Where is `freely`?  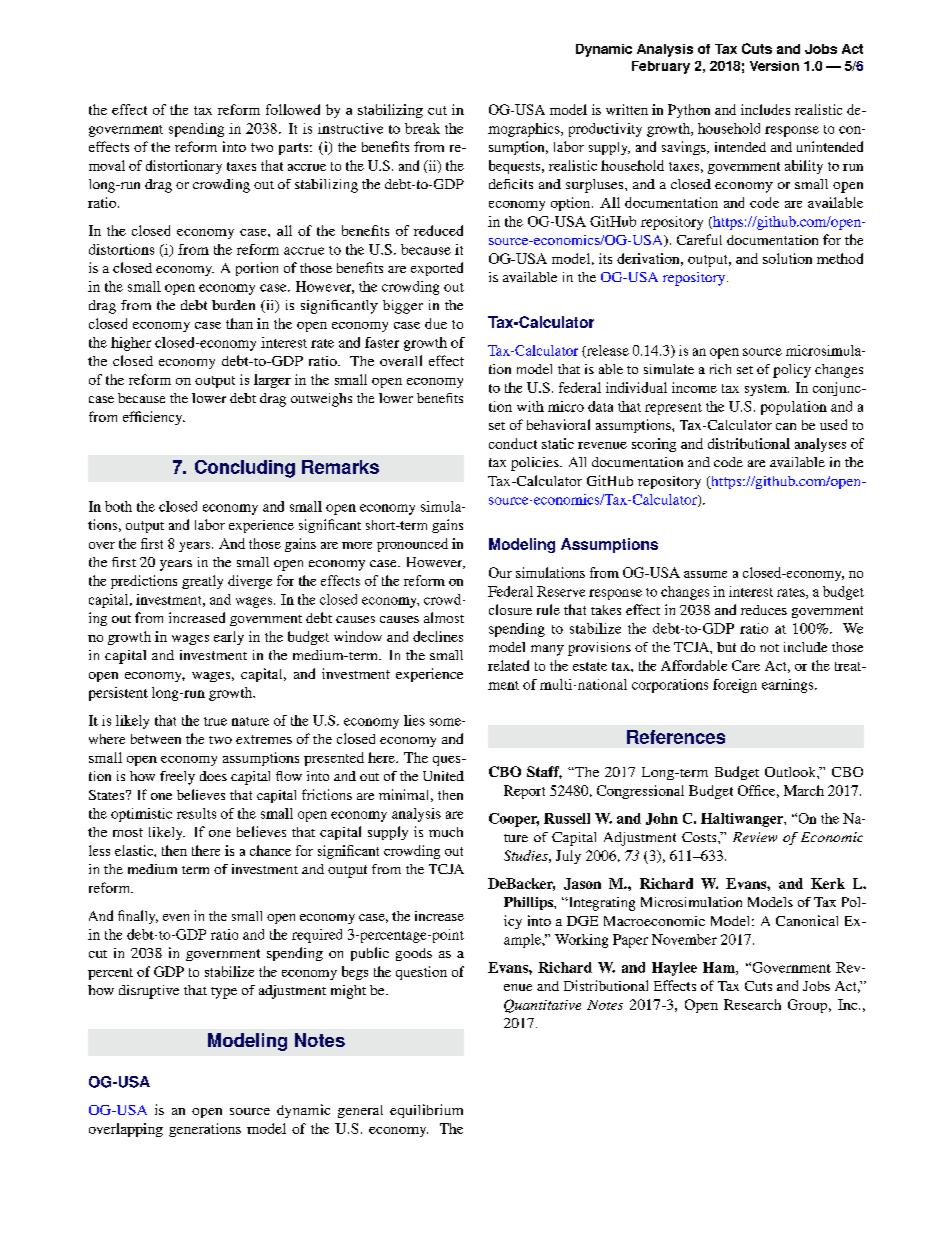 freely is located at coordinates (177, 778).
